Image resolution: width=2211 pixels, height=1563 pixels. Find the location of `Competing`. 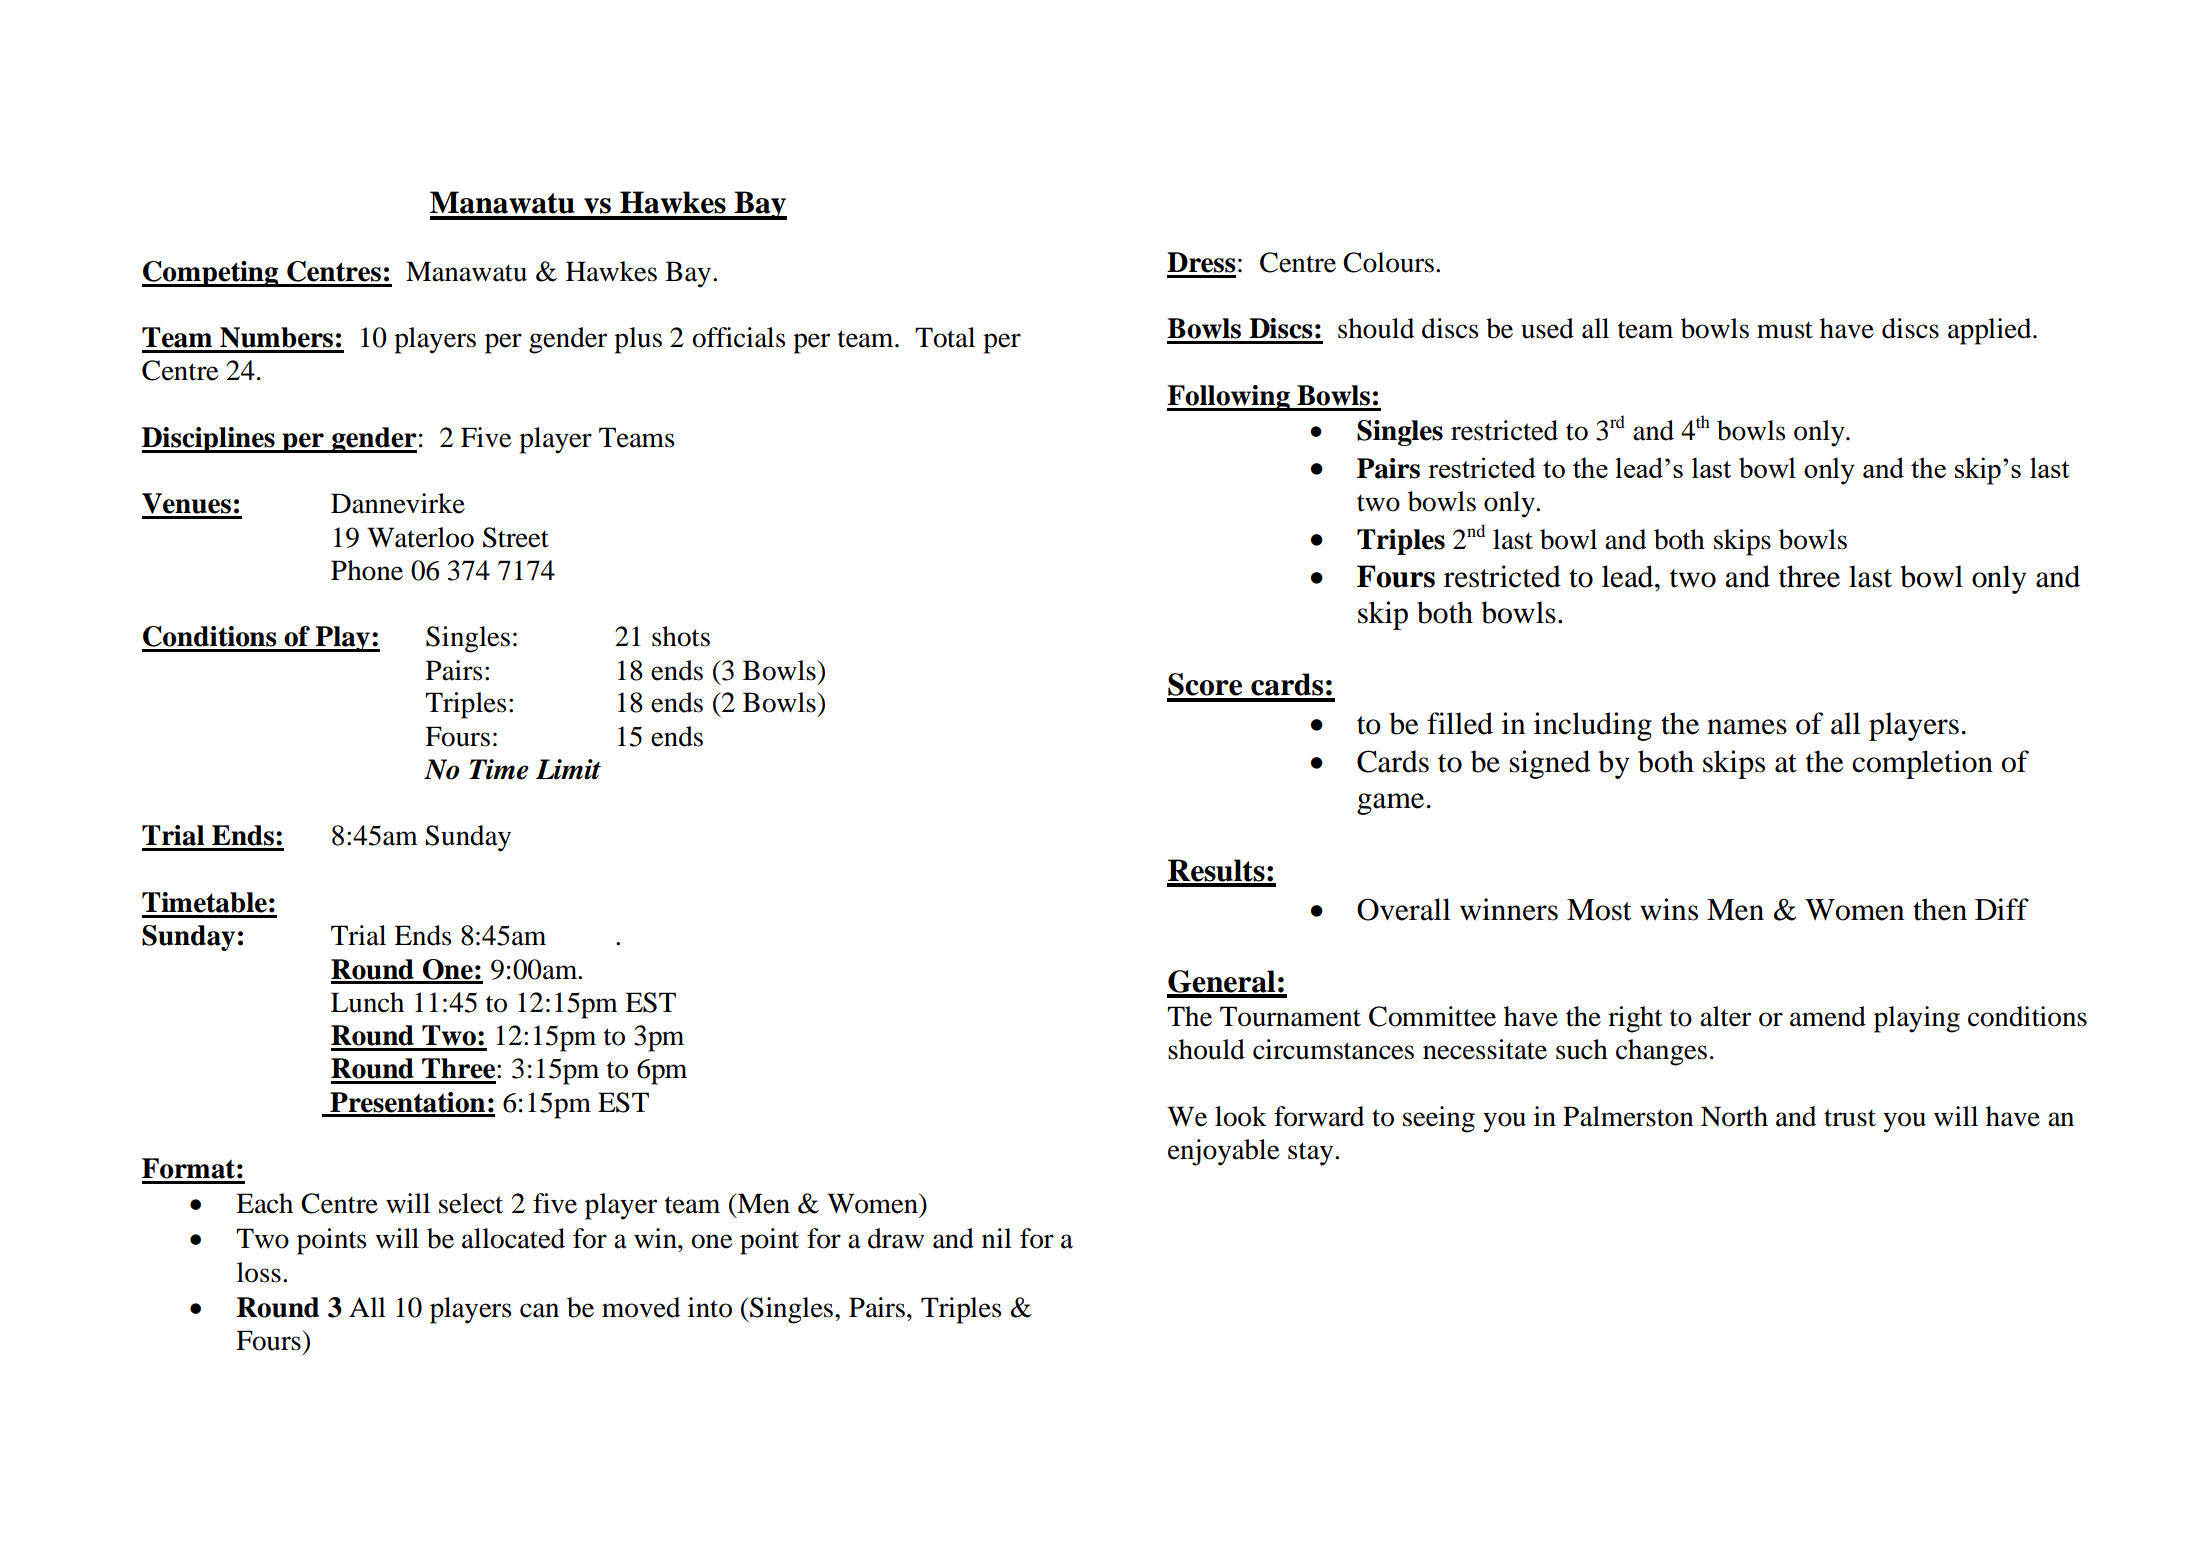

Competing is located at coordinates (211, 274).
